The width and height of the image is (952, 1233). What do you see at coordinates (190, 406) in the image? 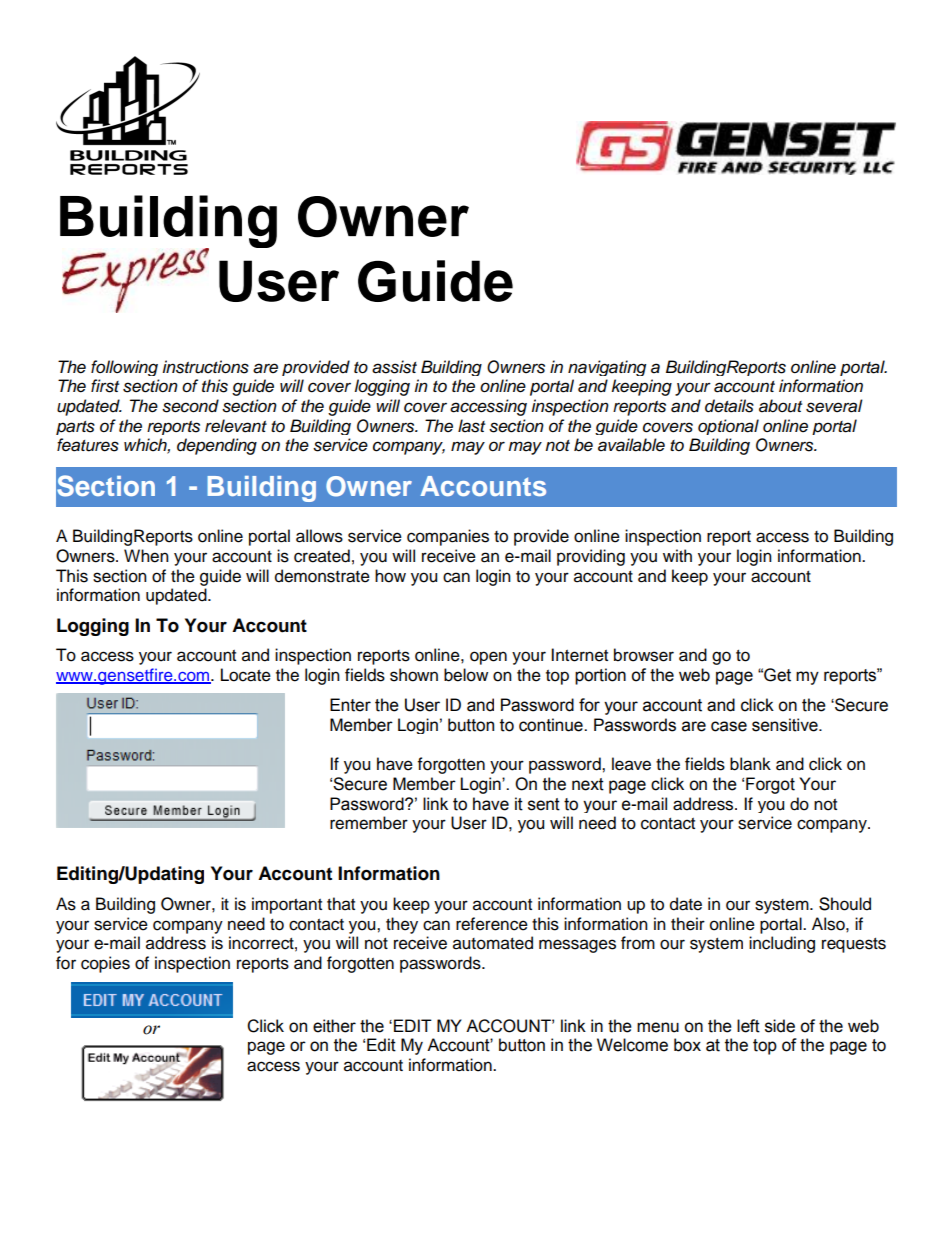
I see `second` at bounding box center [190, 406].
